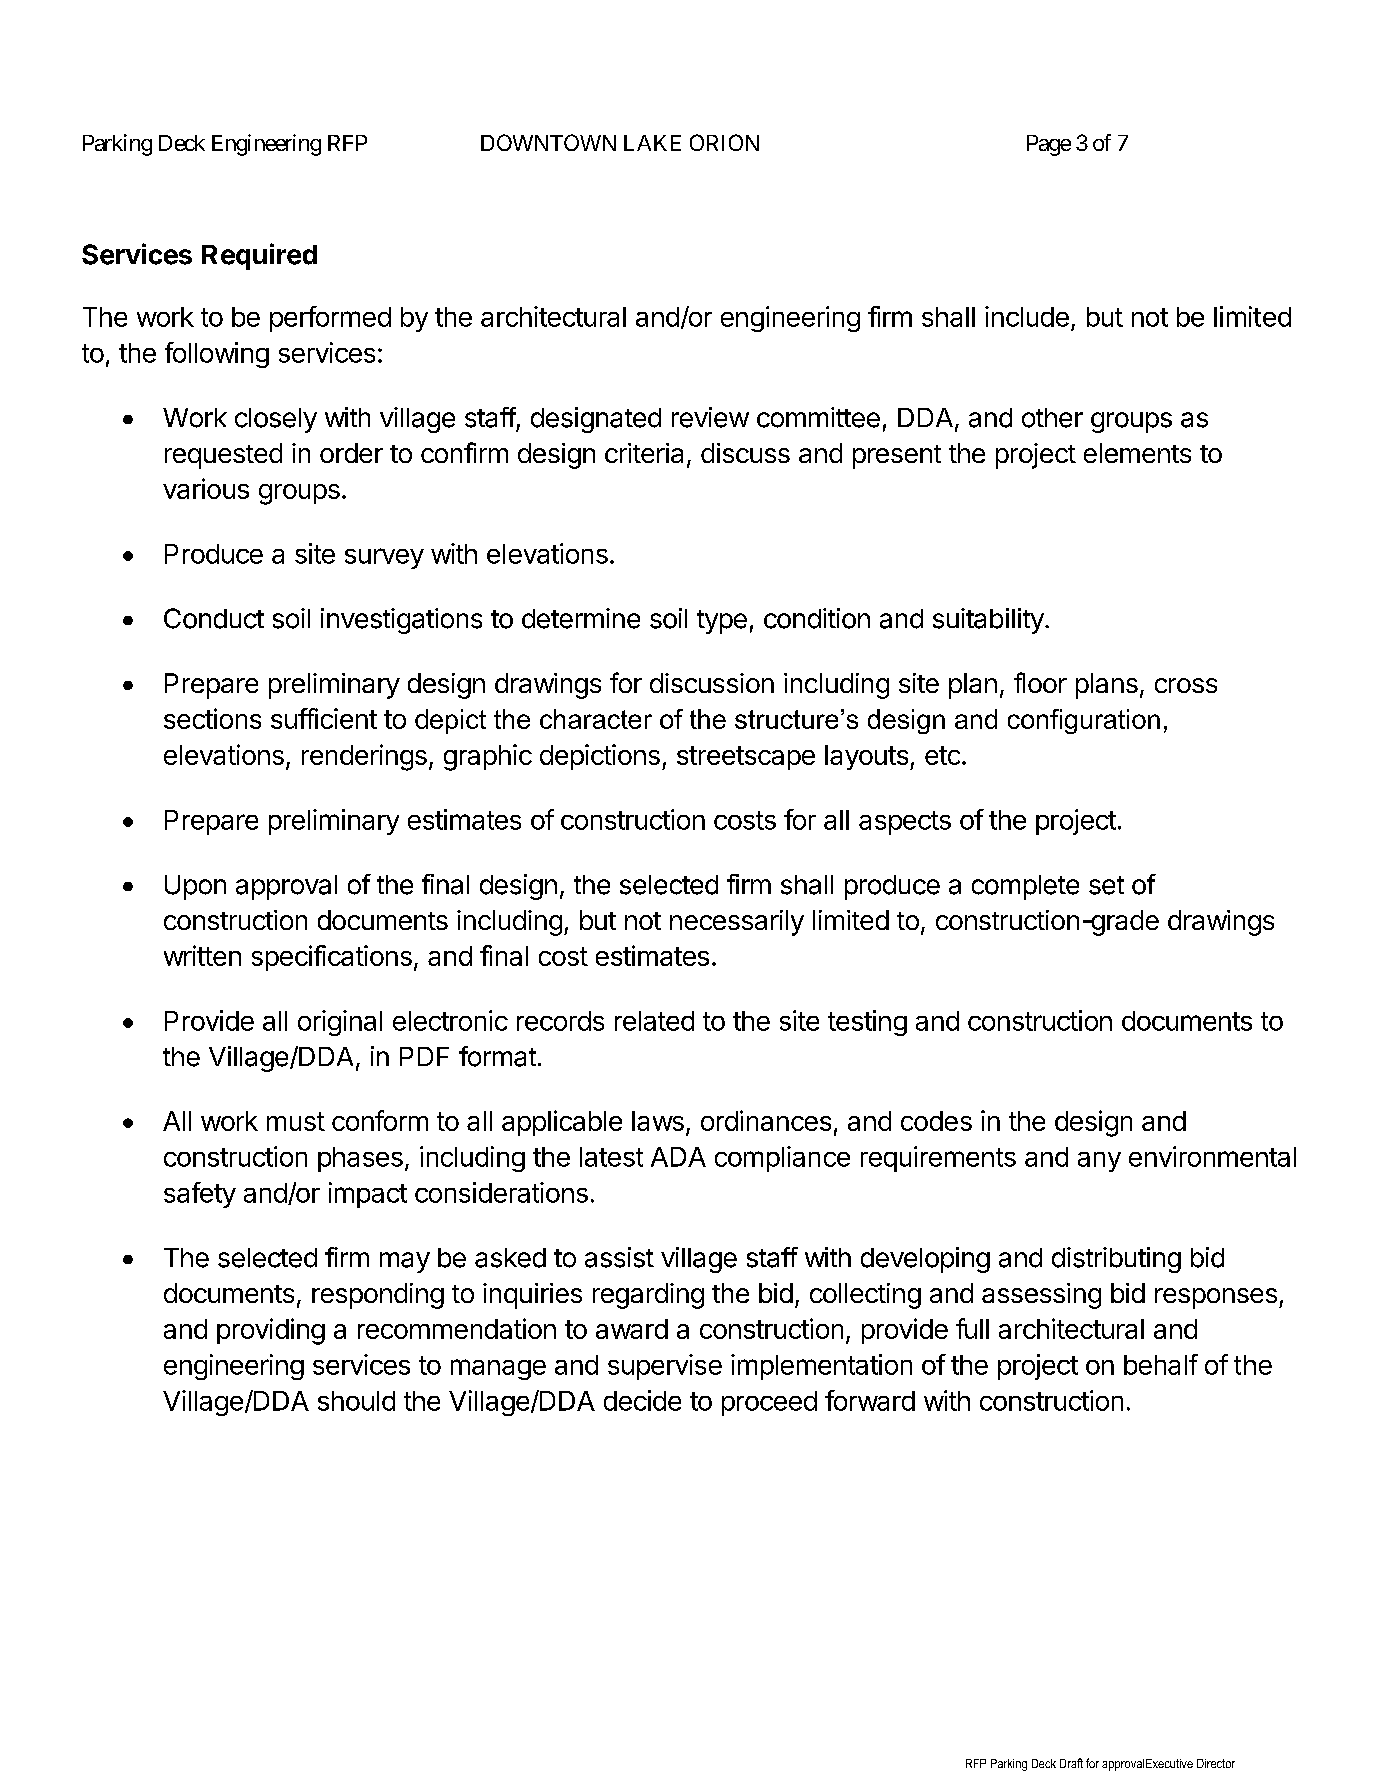 This screenshot has width=1381, height=1787. Describe the element at coordinates (384, 558) in the screenshot. I see `survey` at that location.
